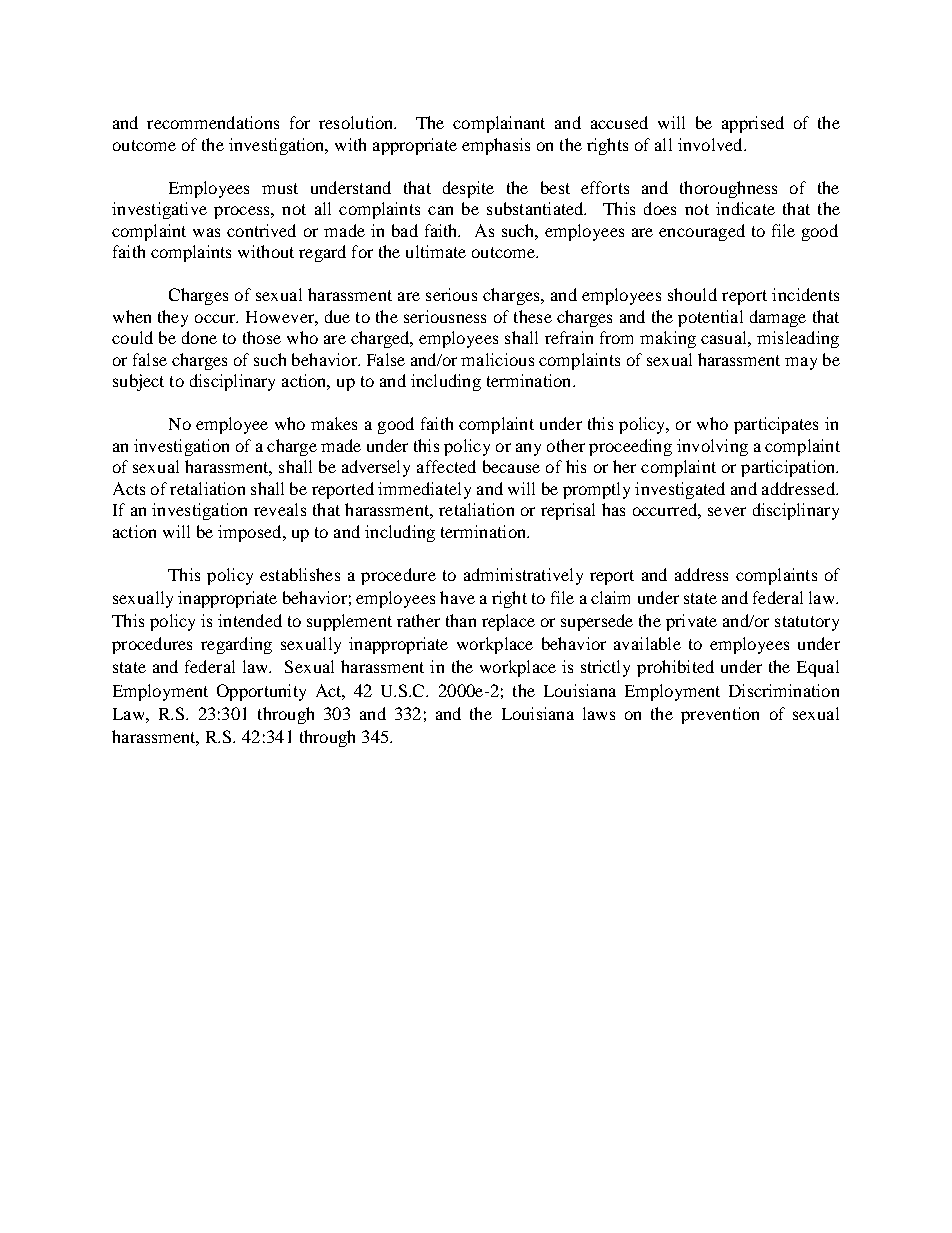 The width and height of the image is (952, 1233). I want to click on immediately, so click(424, 490).
